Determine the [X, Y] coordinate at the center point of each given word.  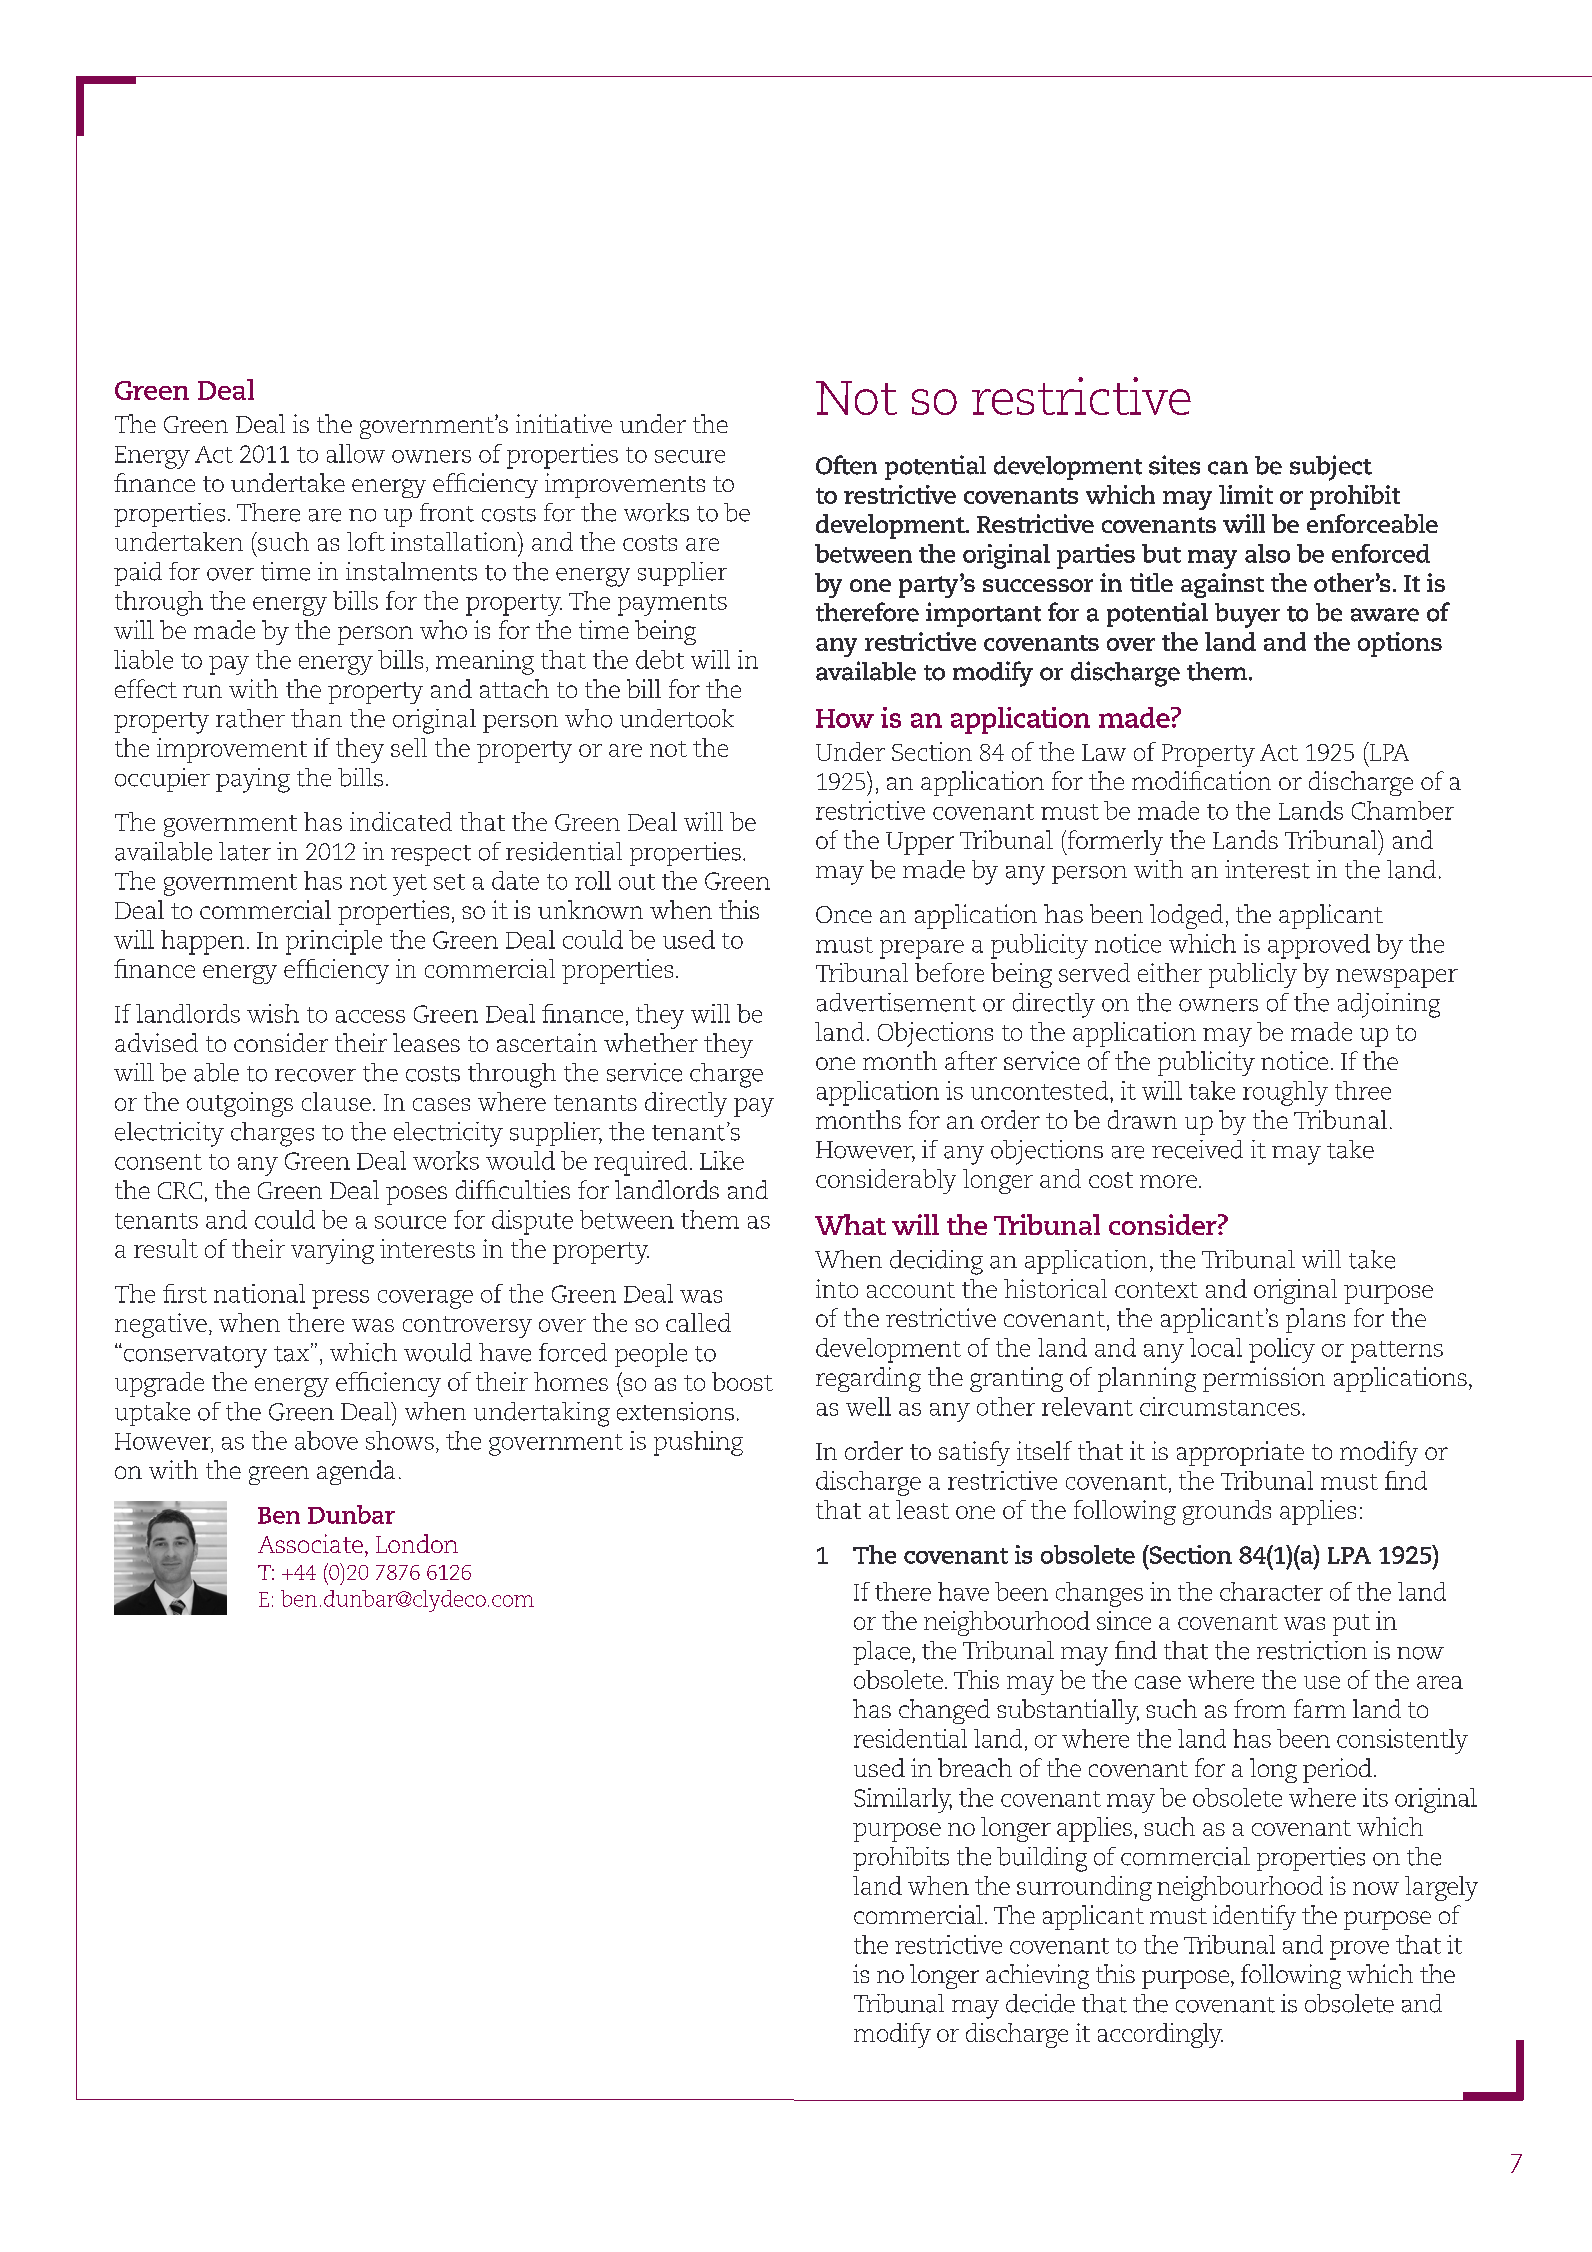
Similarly [903, 1800]
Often [846, 465]
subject [1331, 468]
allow [356, 453]
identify [1254, 1917]
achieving [1037, 1976]
